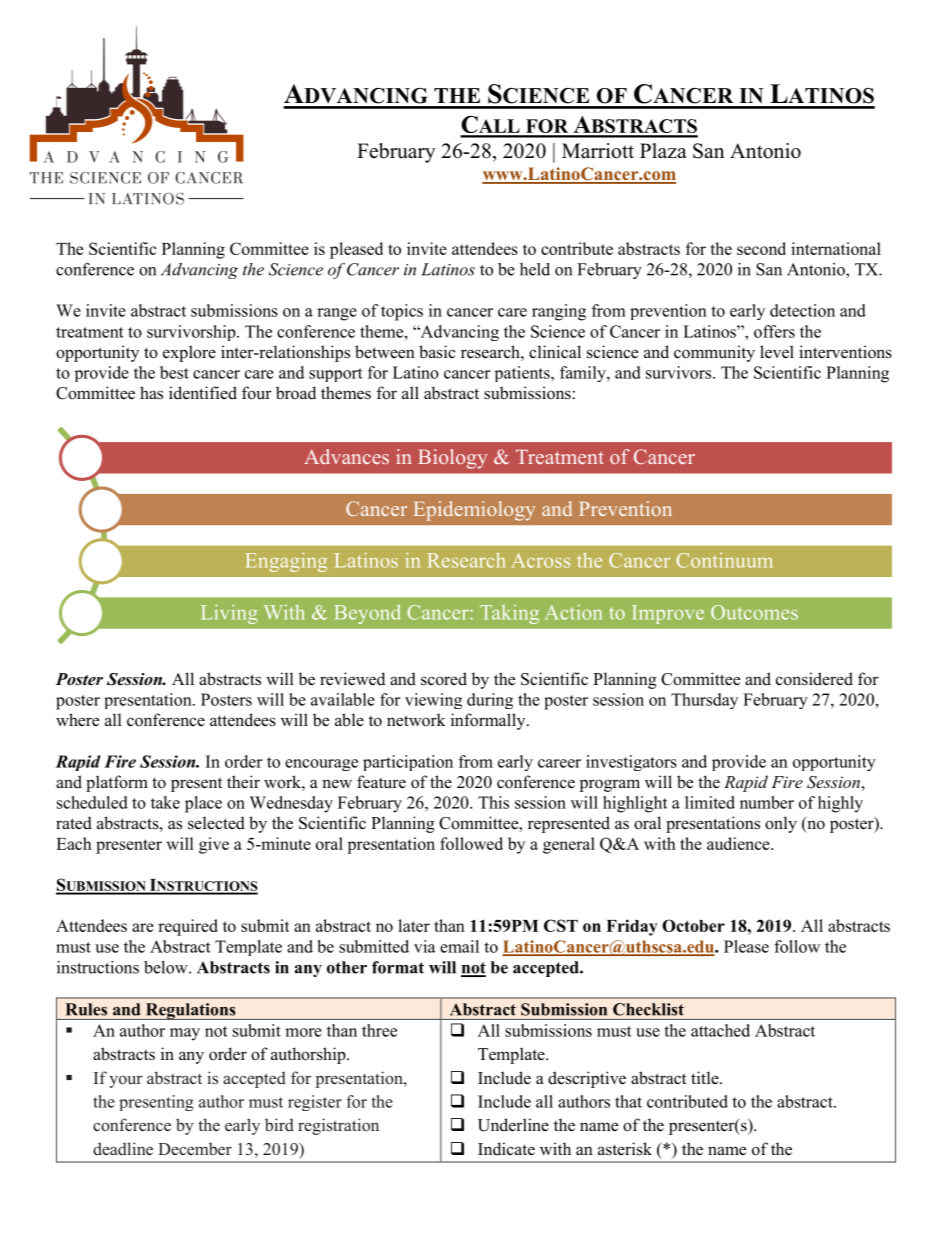  Describe the element at coordinates (663, 150) in the screenshot. I see `Plaza` at that location.
